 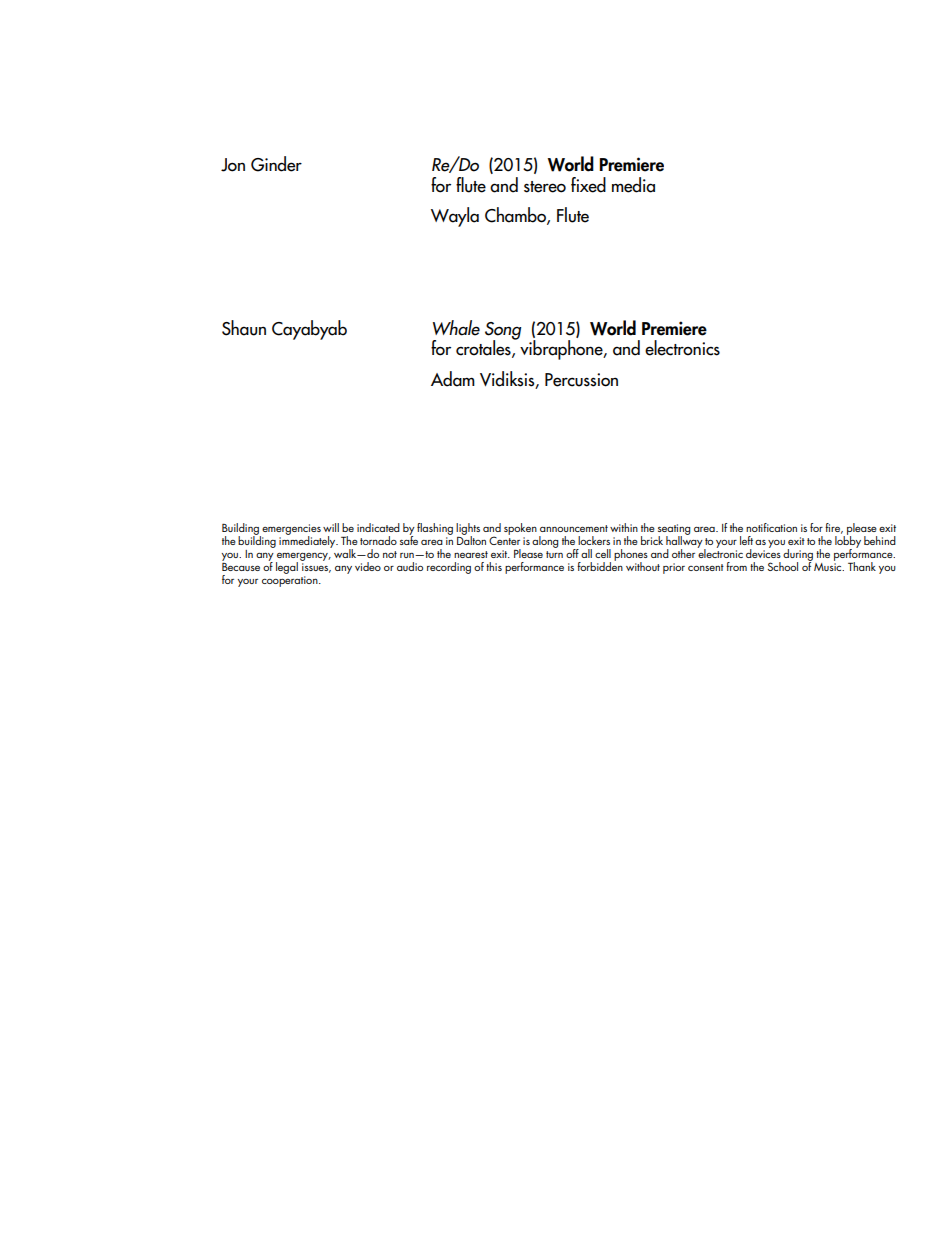 I want to click on notification, so click(x=771, y=527).
